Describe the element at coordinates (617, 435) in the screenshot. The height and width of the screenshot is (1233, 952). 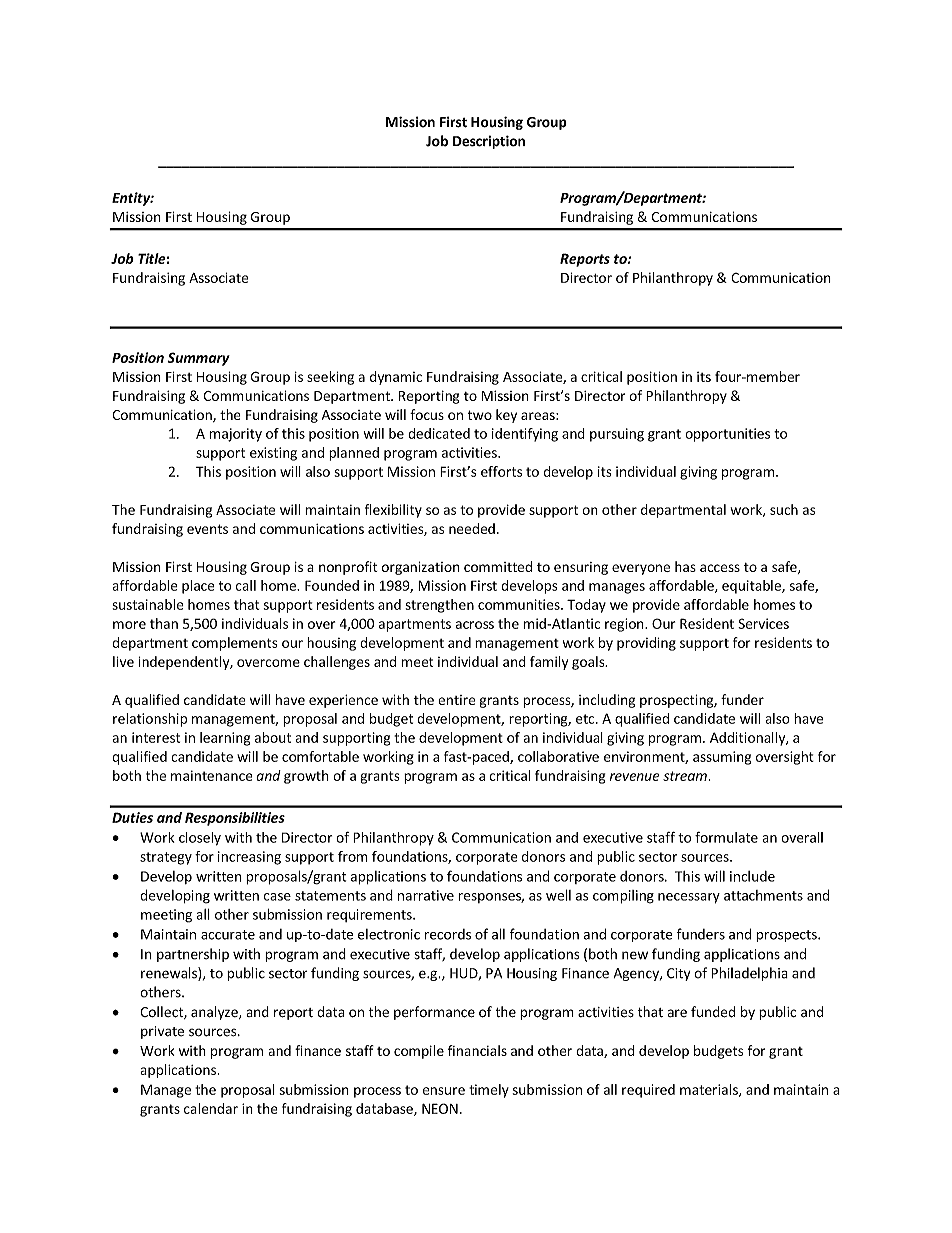
I see `pursuing` at that location.
